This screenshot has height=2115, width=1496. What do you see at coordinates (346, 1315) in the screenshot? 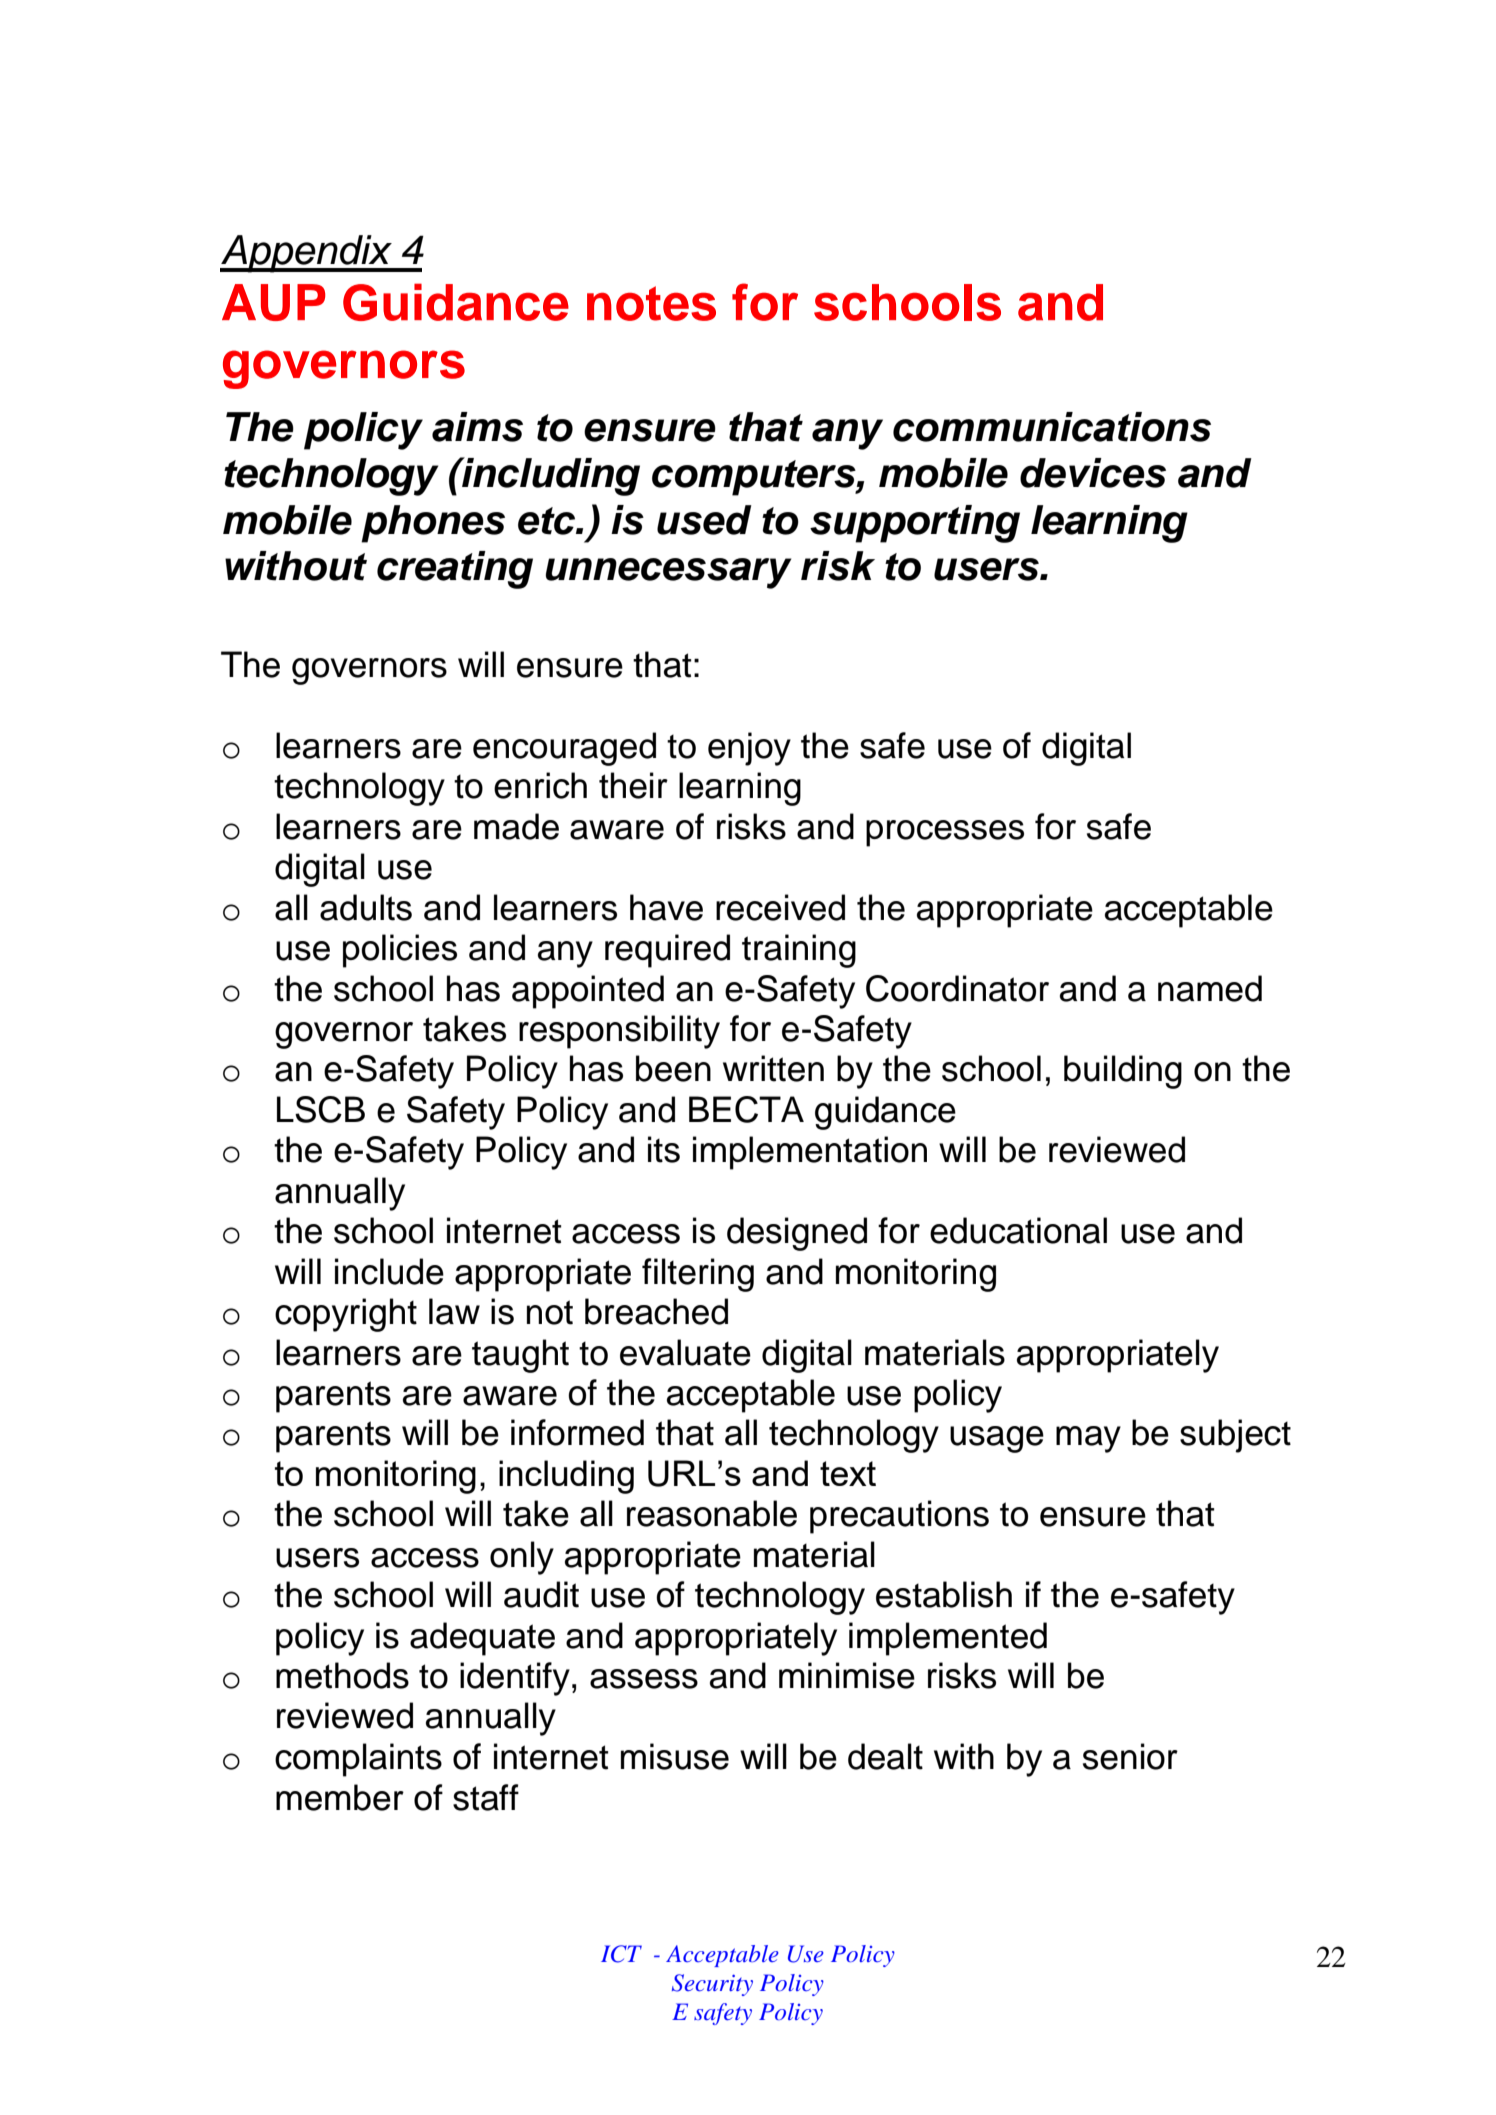
I see `copyright` at bounding box center [346, 1315].
